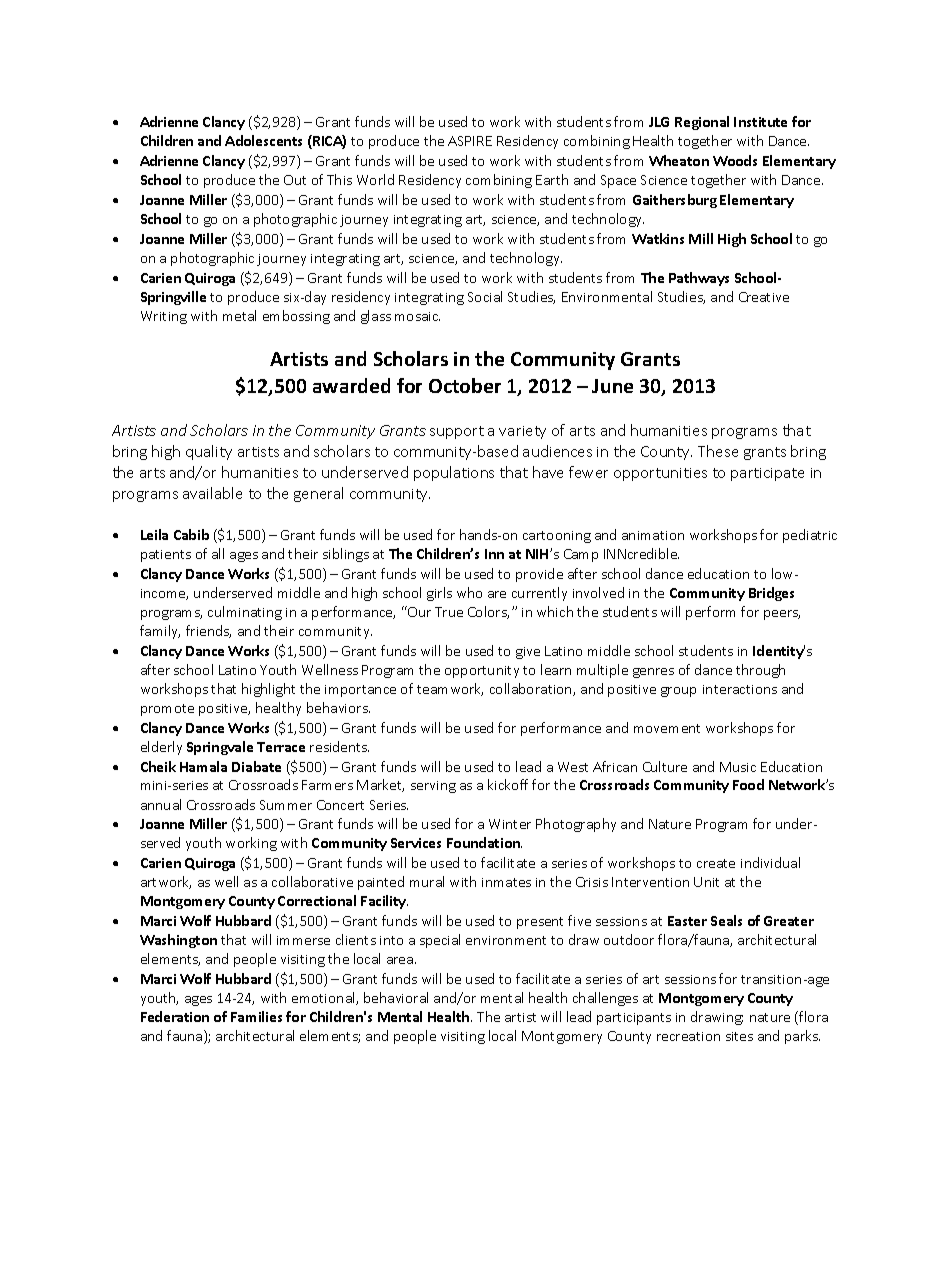 This image has height=1272, width=952. I want to click on Adolescents, so click(263, 140).
